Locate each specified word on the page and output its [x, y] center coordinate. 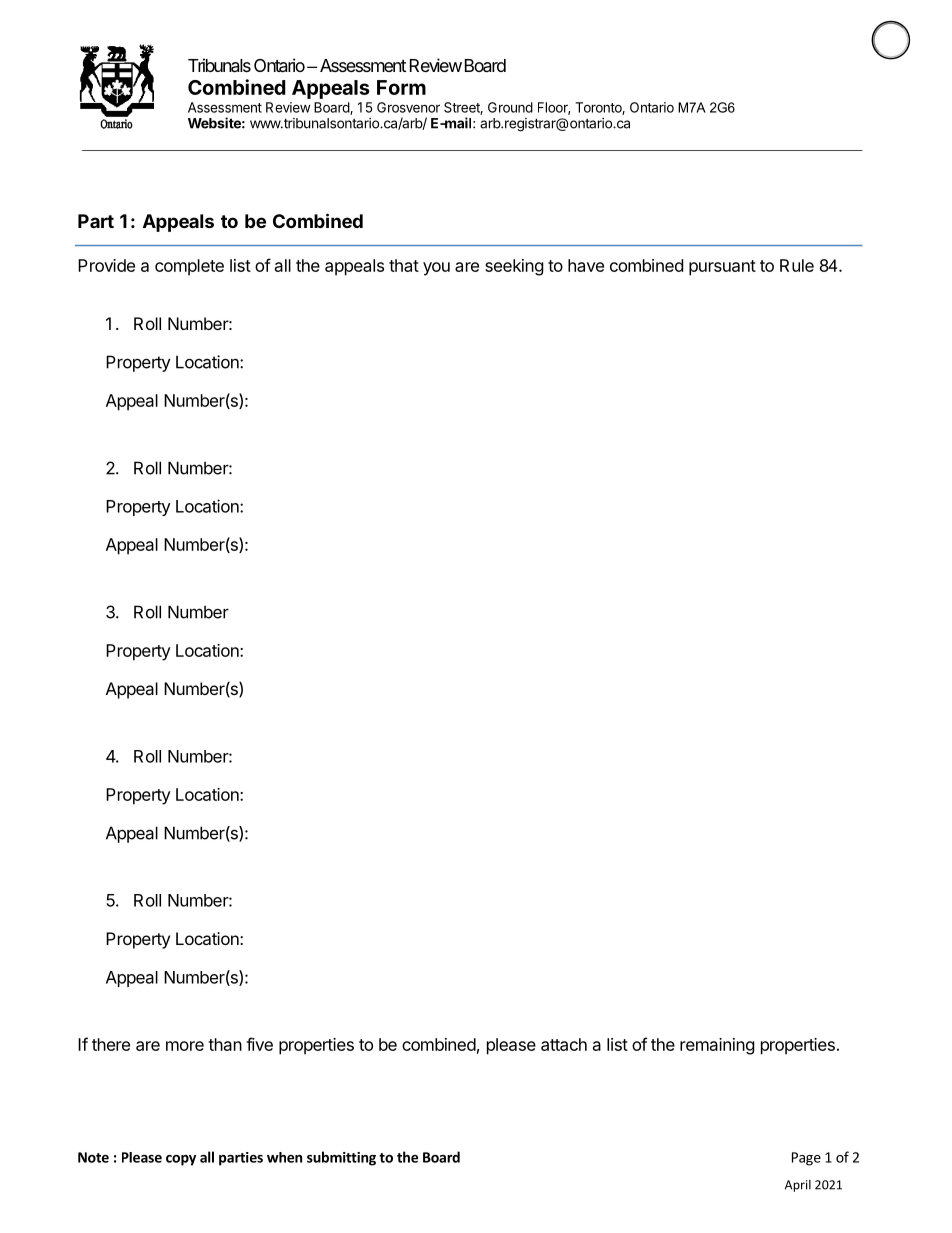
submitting [341, 1158]
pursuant [722, 268]
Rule [797, 265]
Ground [510, 107]
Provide [106, 265]
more [185, 1046]
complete [189, 267]
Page [806, 1159]
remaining [717, 1046]
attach [564, 1044]
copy [181, 1160]
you [436, 269]
